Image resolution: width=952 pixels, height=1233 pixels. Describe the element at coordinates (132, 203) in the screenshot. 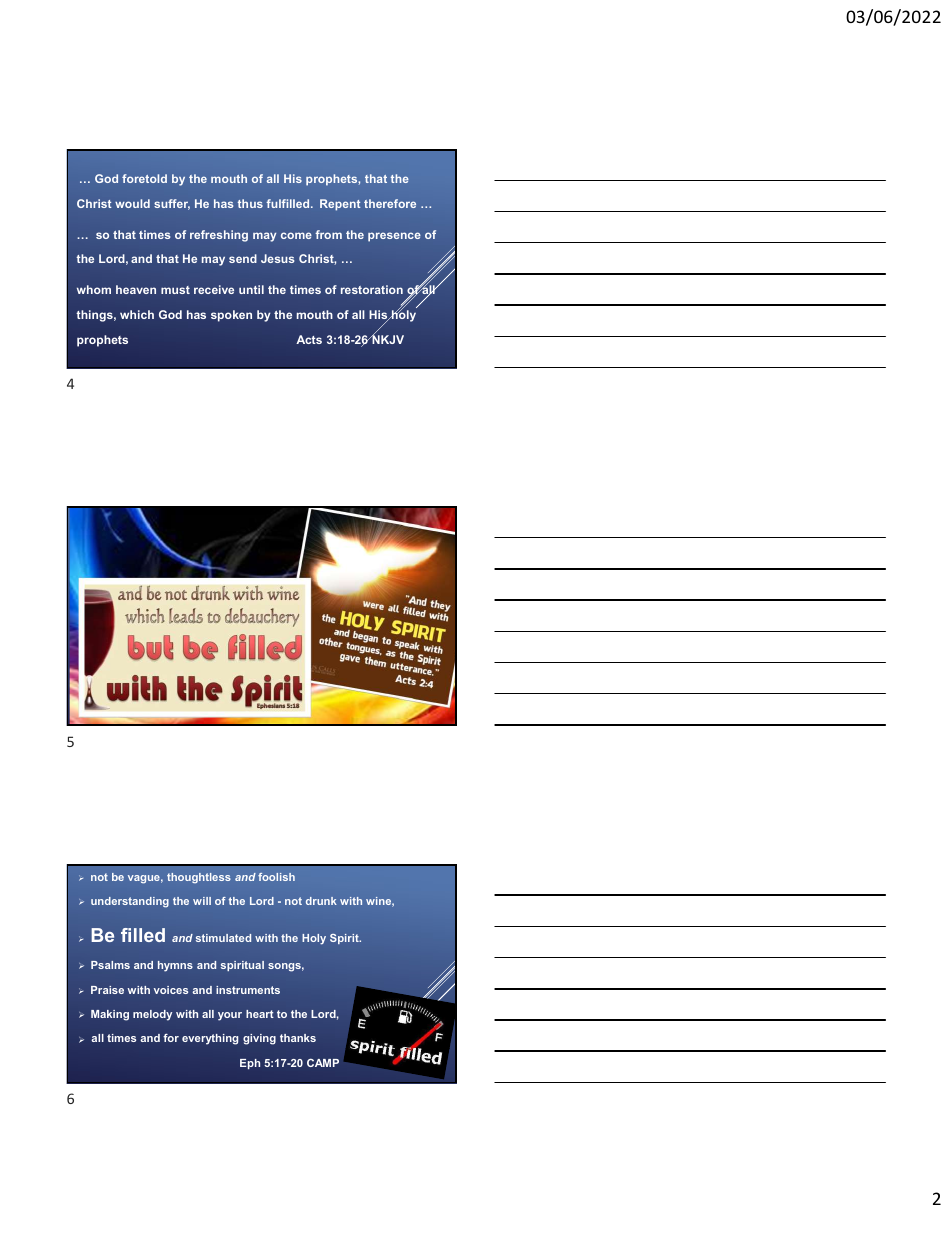

I see `would` at that location.
